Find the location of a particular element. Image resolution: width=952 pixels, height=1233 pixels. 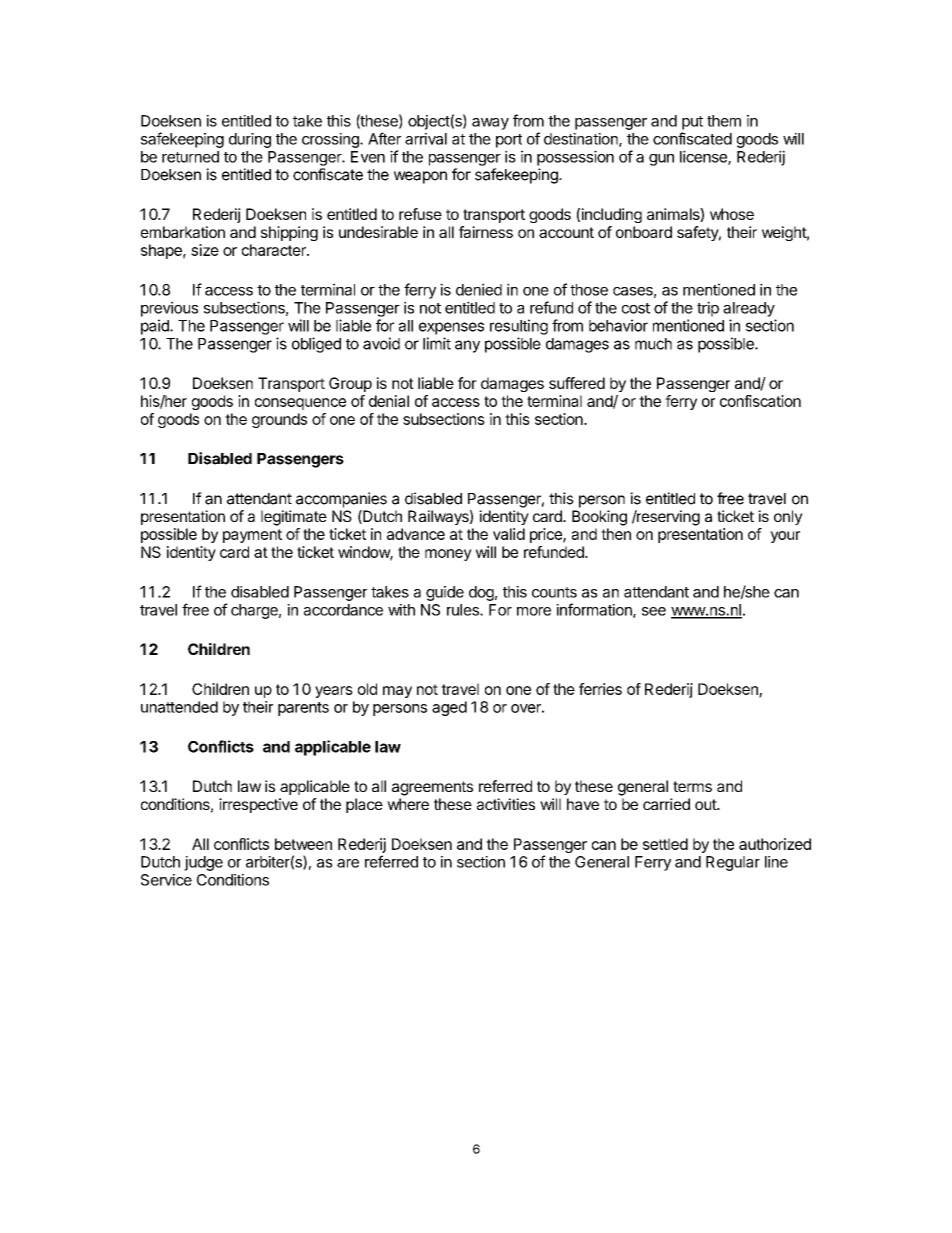

valid is located at coordinates (509, 534).
